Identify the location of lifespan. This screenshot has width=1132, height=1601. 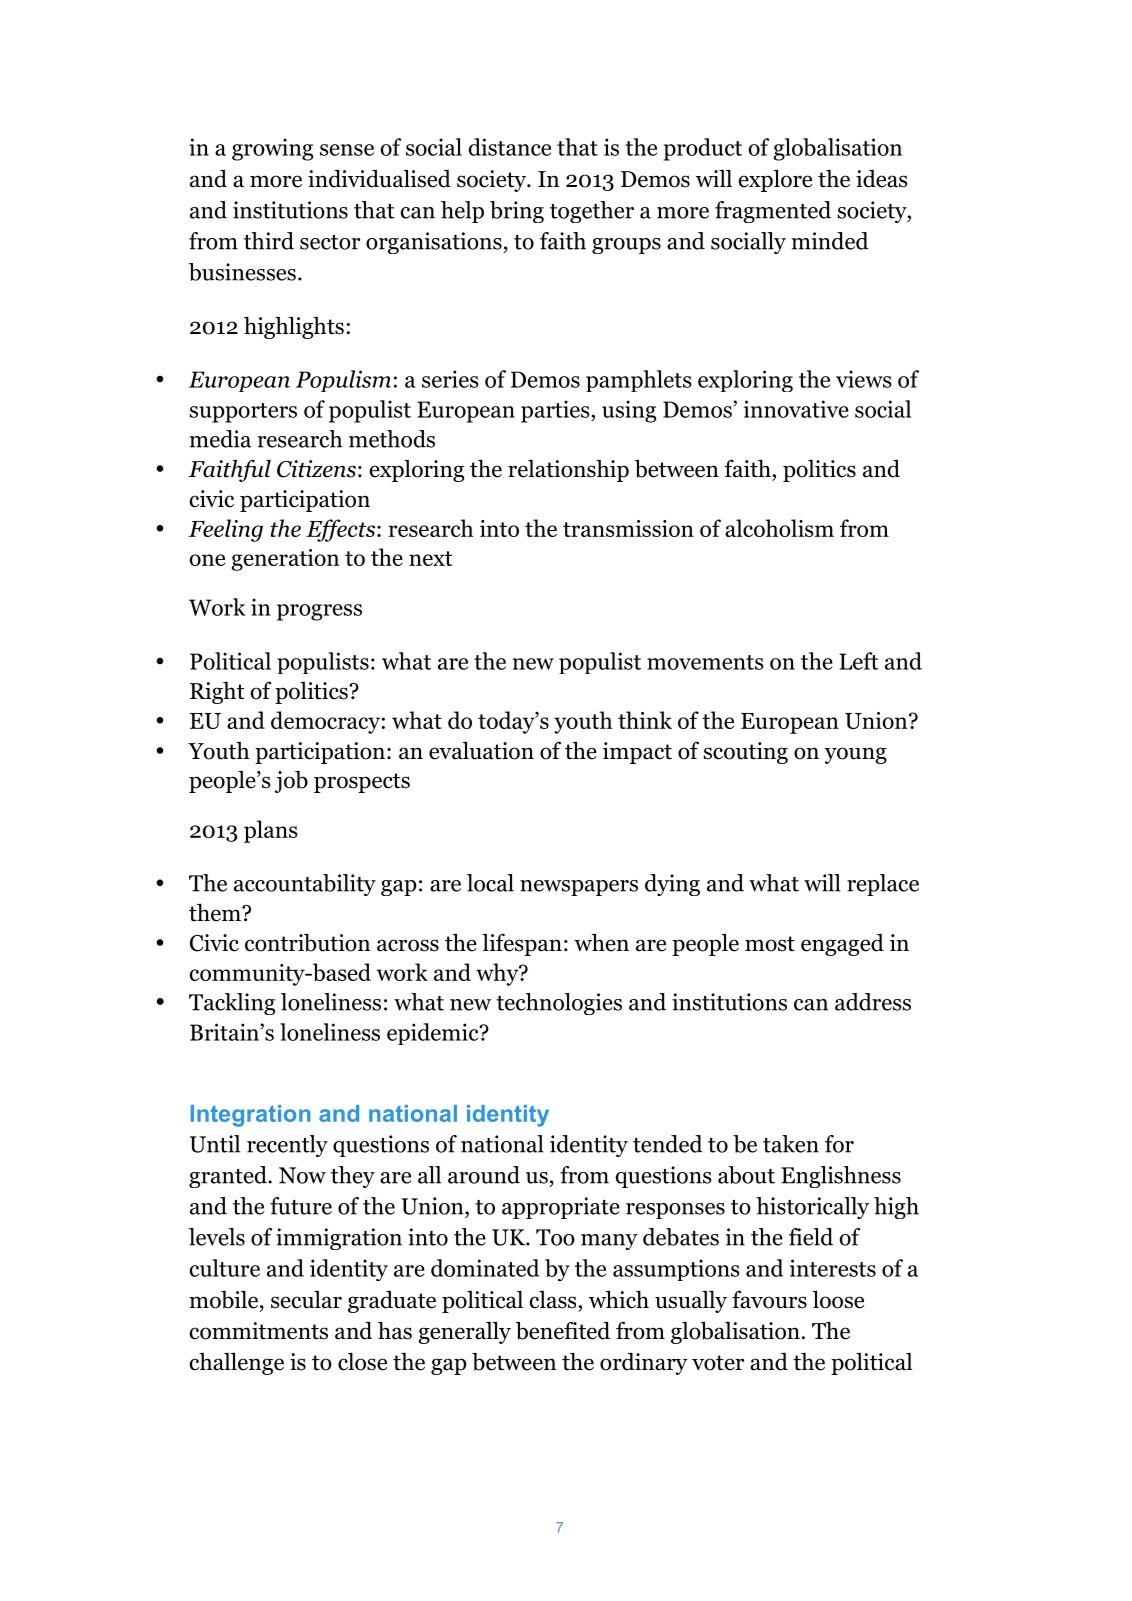
(522, 944).
